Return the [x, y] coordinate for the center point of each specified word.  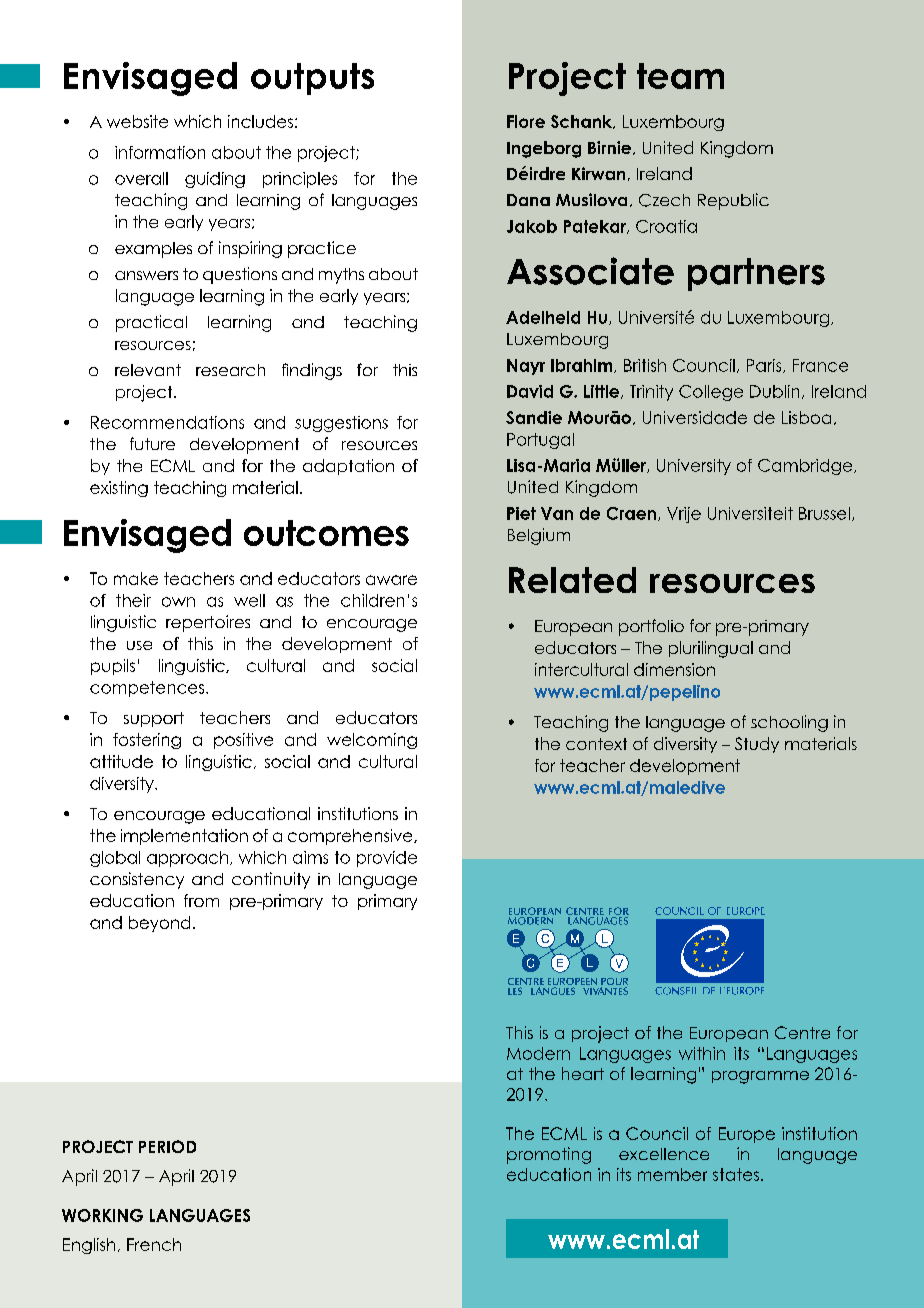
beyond [159, 924]
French [154, 1244]
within [702, 1053]
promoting [549, 1155]
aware [391, 580]
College [711, 393]
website [137, 121]
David [530, 391]
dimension [674, 669]
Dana [528, 200]
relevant [148, 370]
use [139, 645]
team [680, 76]
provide [387, 859]
